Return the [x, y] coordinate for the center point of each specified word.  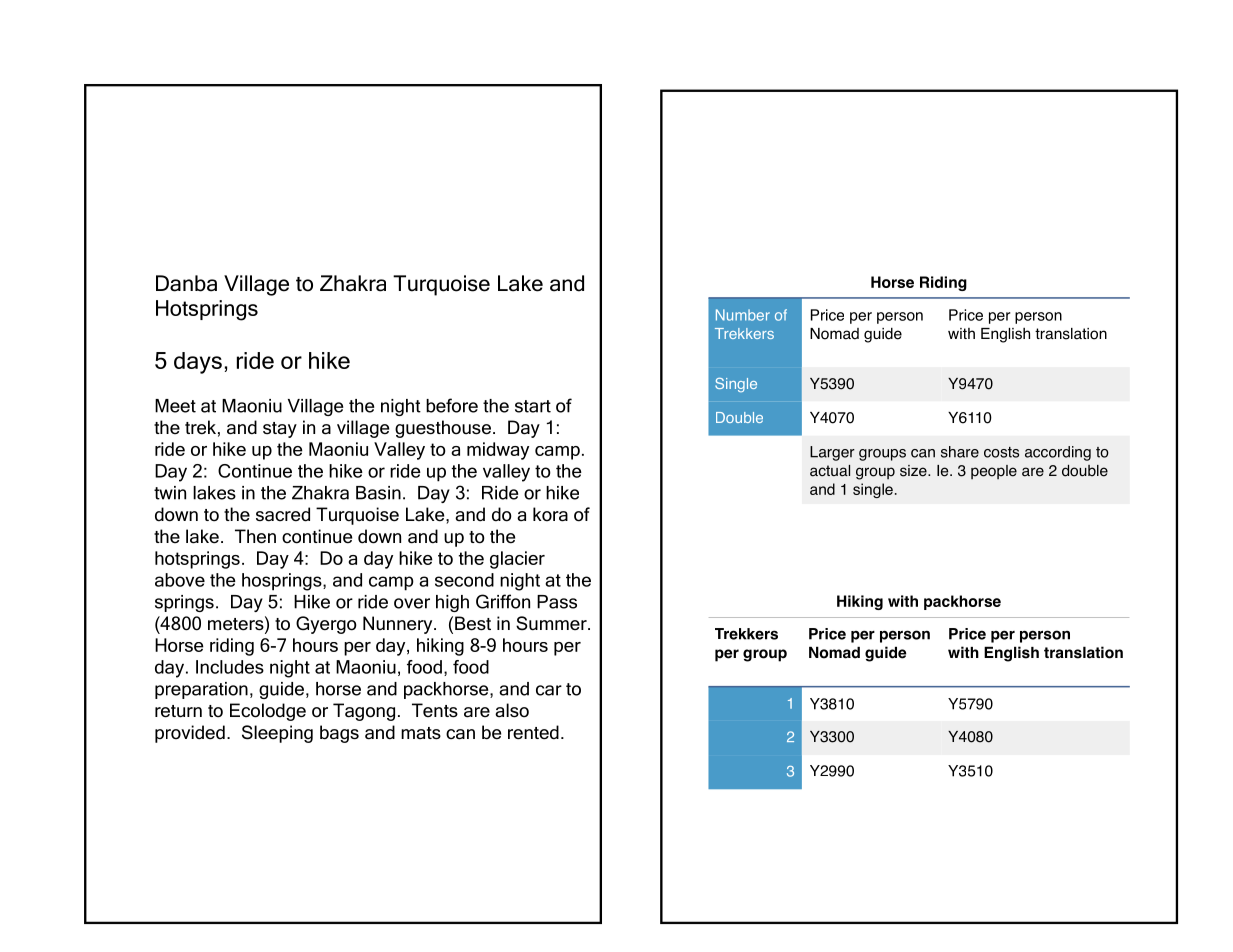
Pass [557, 602]
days [198, 363]
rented [533, 732]
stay [280, 430]
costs [1001, 452]
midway [498, 451]
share [960, 452]
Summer [552, 623]
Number [743, 315]
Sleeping [277, 734]
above [180, 580]
